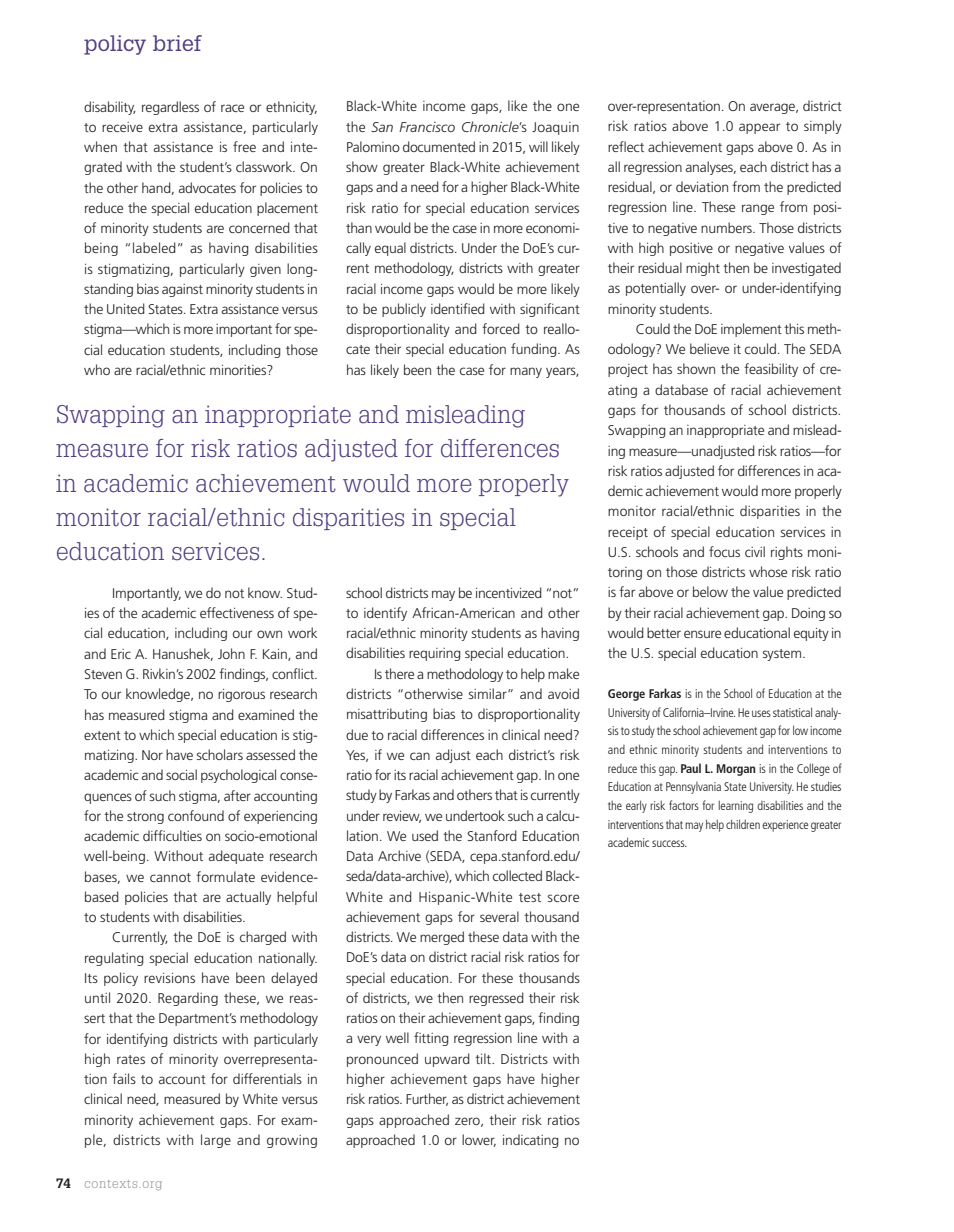 The image size is (954, 1232). I want to click on below, so click(710, 591).
